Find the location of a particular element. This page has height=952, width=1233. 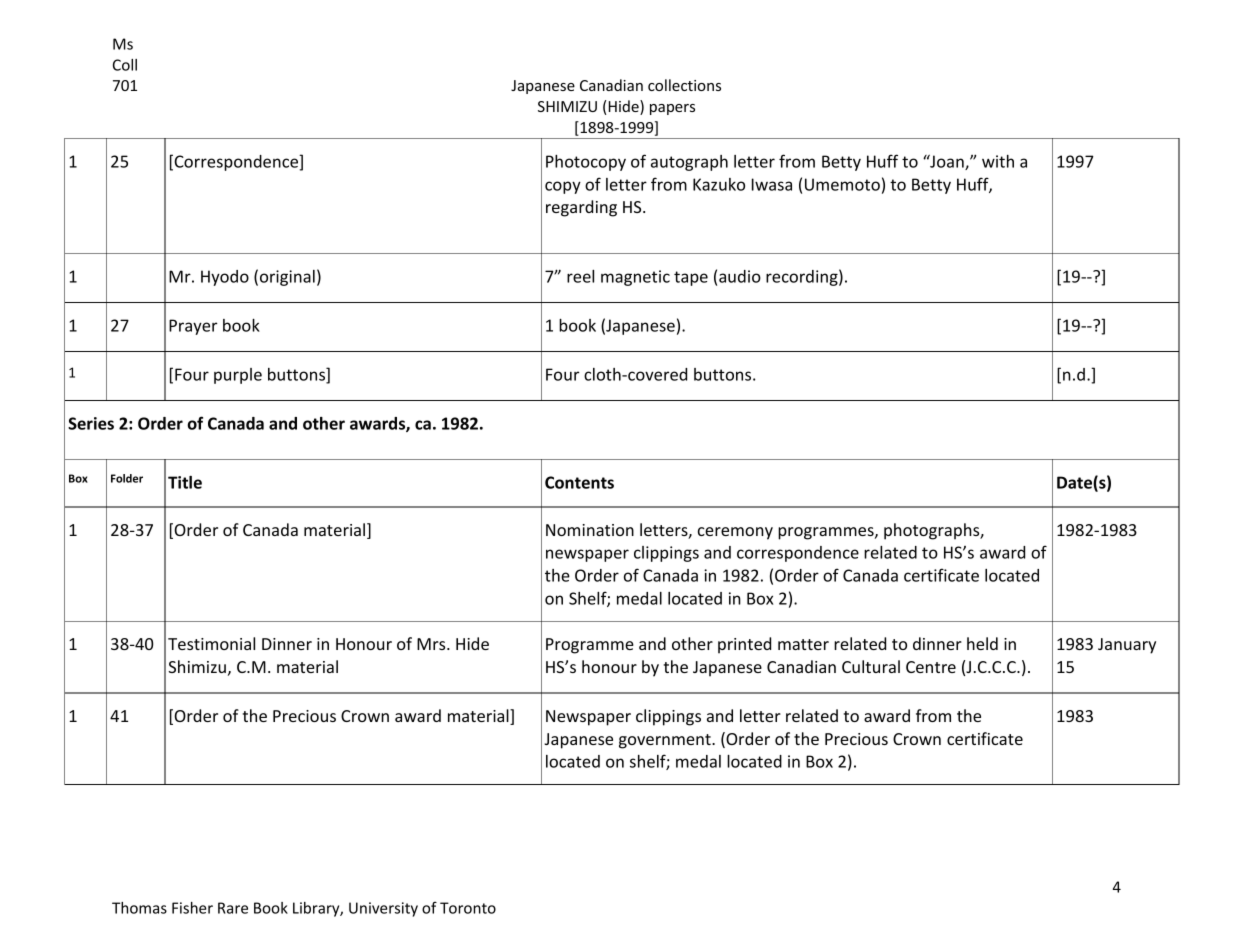

audio is located at coordinates (740, 276).
